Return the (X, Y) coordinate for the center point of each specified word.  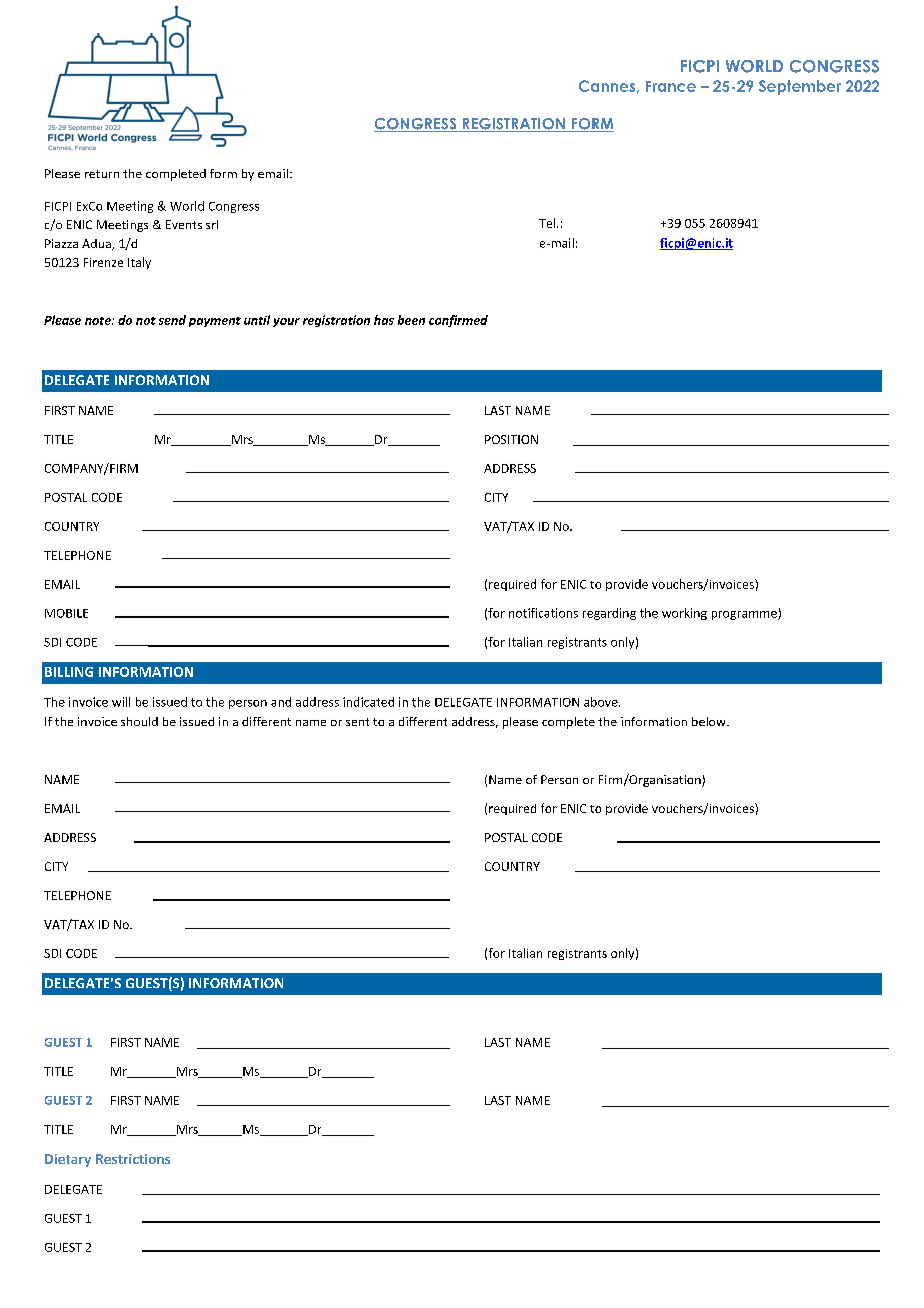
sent (357, 722)
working (684, 614)
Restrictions (133, 1159)
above (602, 702)
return (102, 174)
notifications (543, 613)
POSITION (511, 439)
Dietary (68, 1160)
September (800, 87)
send (172, 320)
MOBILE (66, 613)
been (411, 320)
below (710, 721)
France (671, 86)
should (139, 721)
